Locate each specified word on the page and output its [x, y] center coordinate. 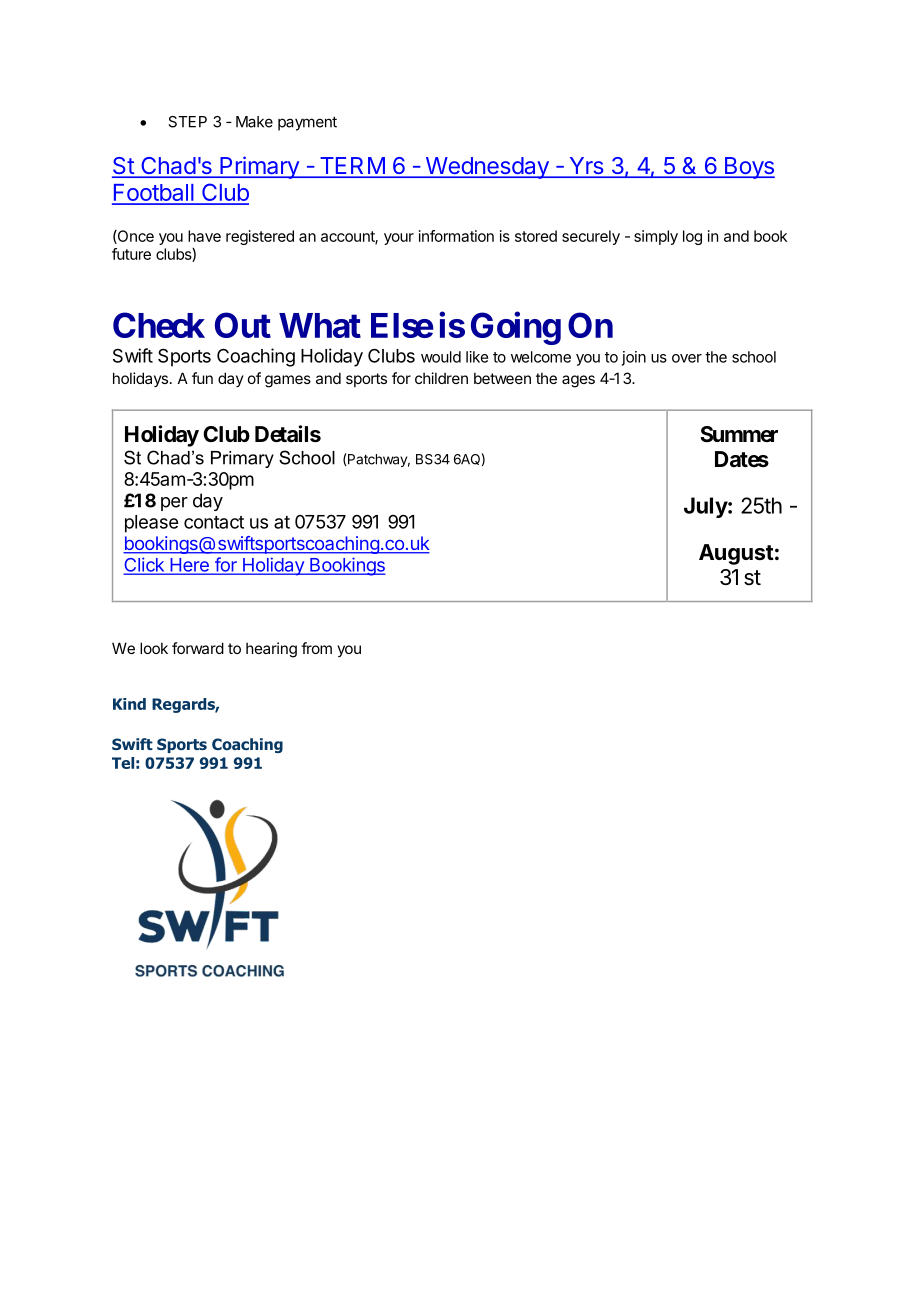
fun [202, 378]
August [736, 554]
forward [198, 648]
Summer [739, 434]
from [316, 648]
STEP [187, 122]
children [441, 378]
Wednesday [487, 168]
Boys [748, 168]
